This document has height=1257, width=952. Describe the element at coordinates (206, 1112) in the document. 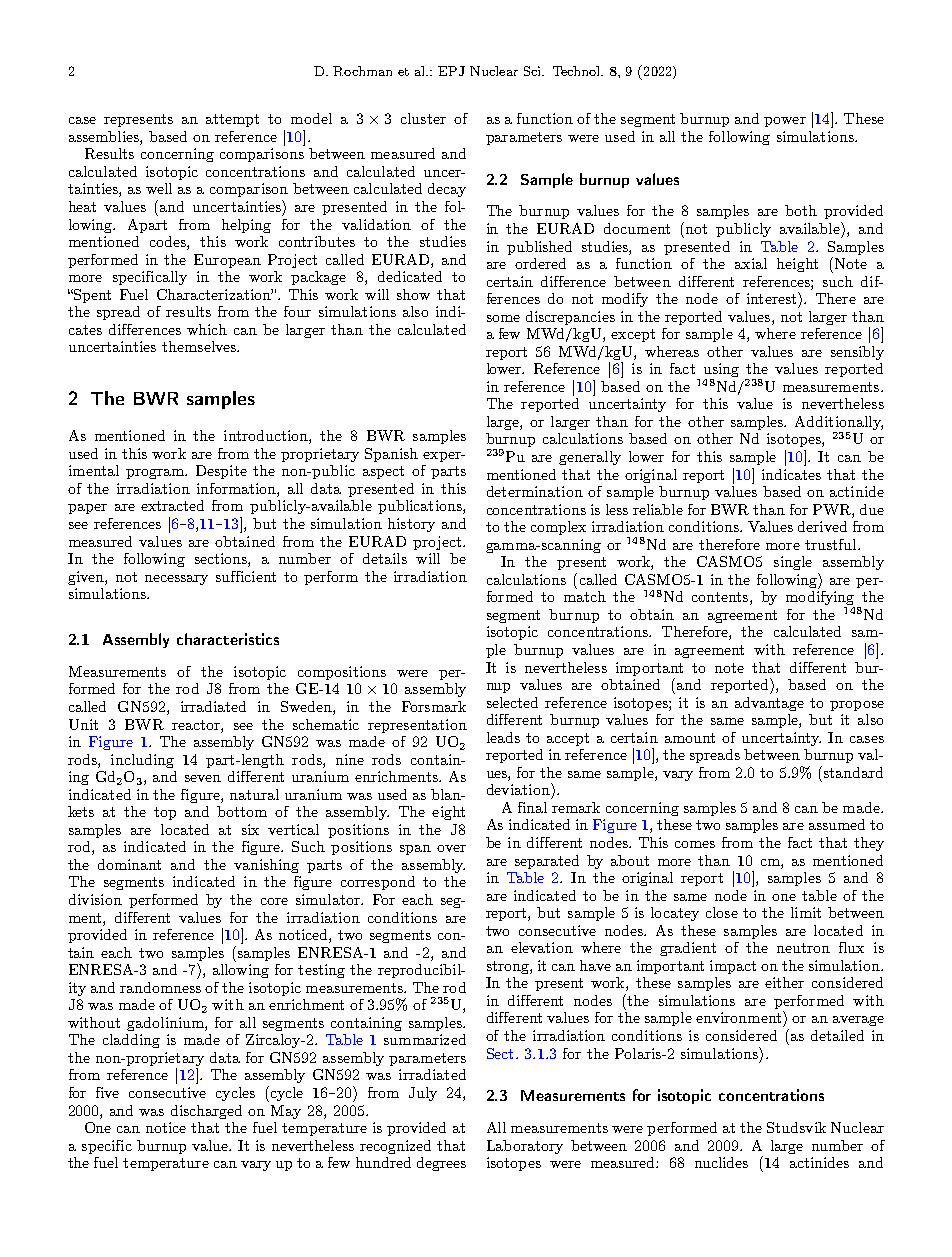

I see `discharged` at that location.
